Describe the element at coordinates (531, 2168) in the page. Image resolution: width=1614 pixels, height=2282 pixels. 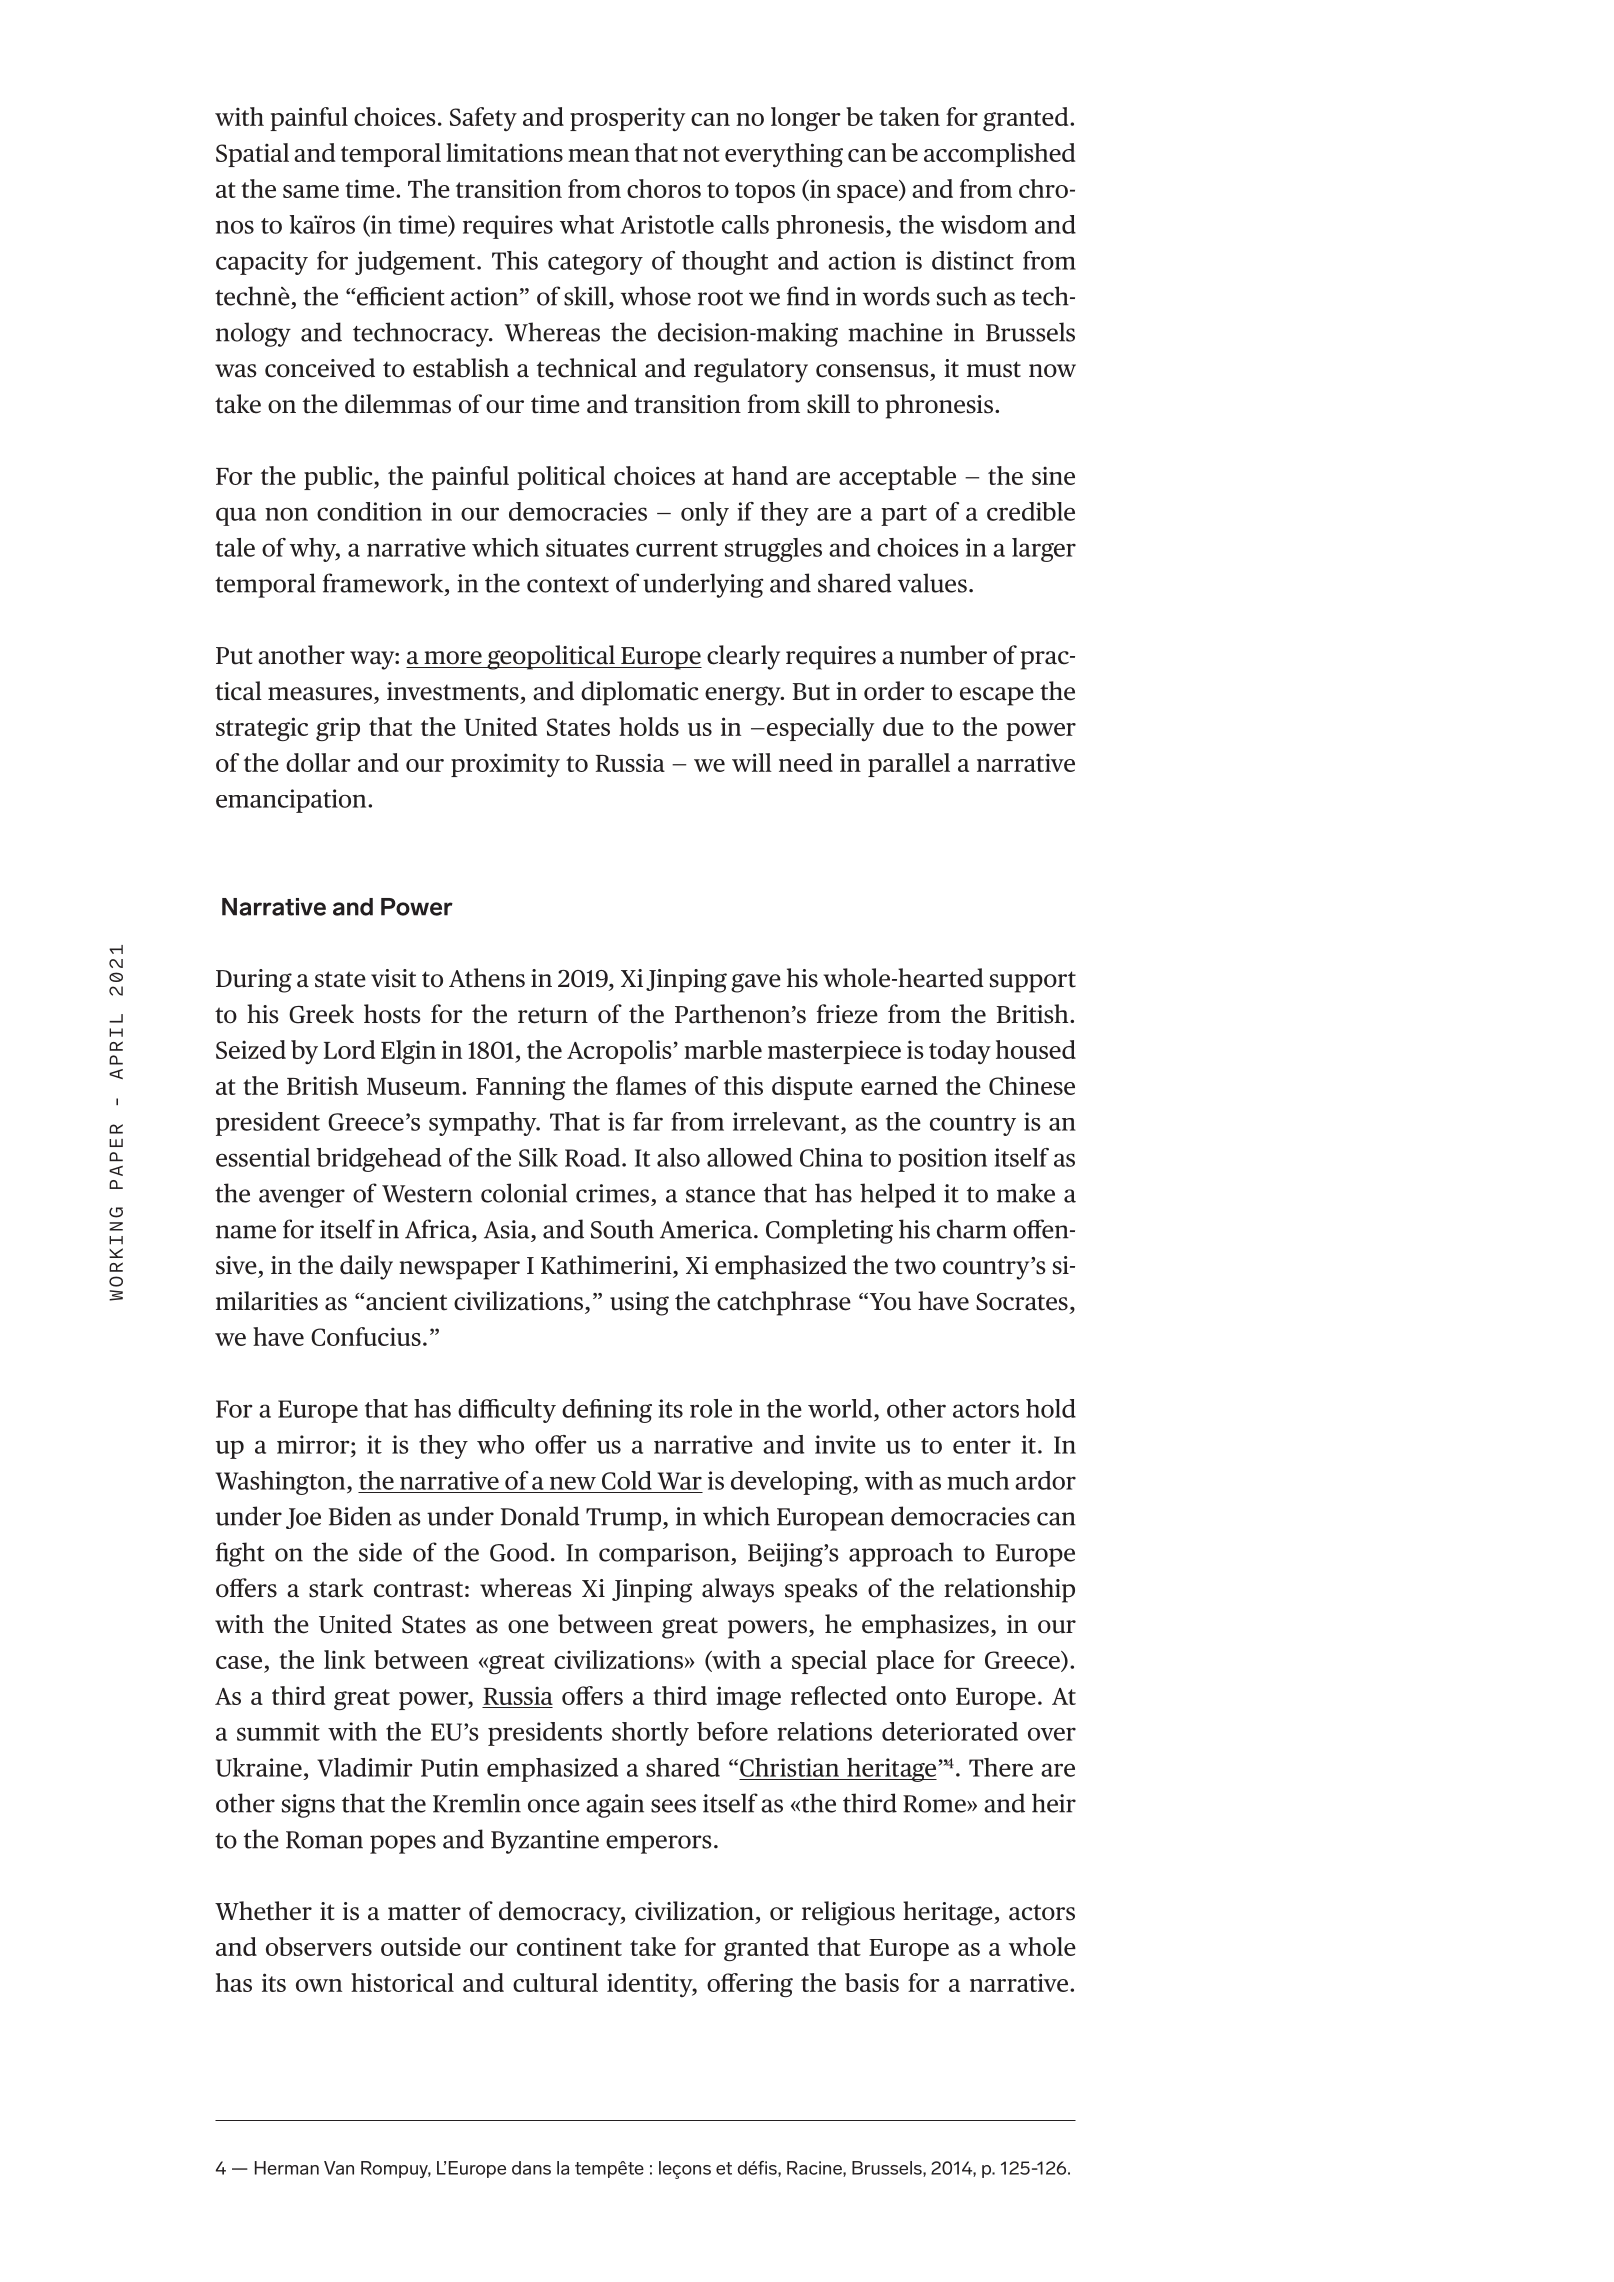
I see `dans` at that location.
